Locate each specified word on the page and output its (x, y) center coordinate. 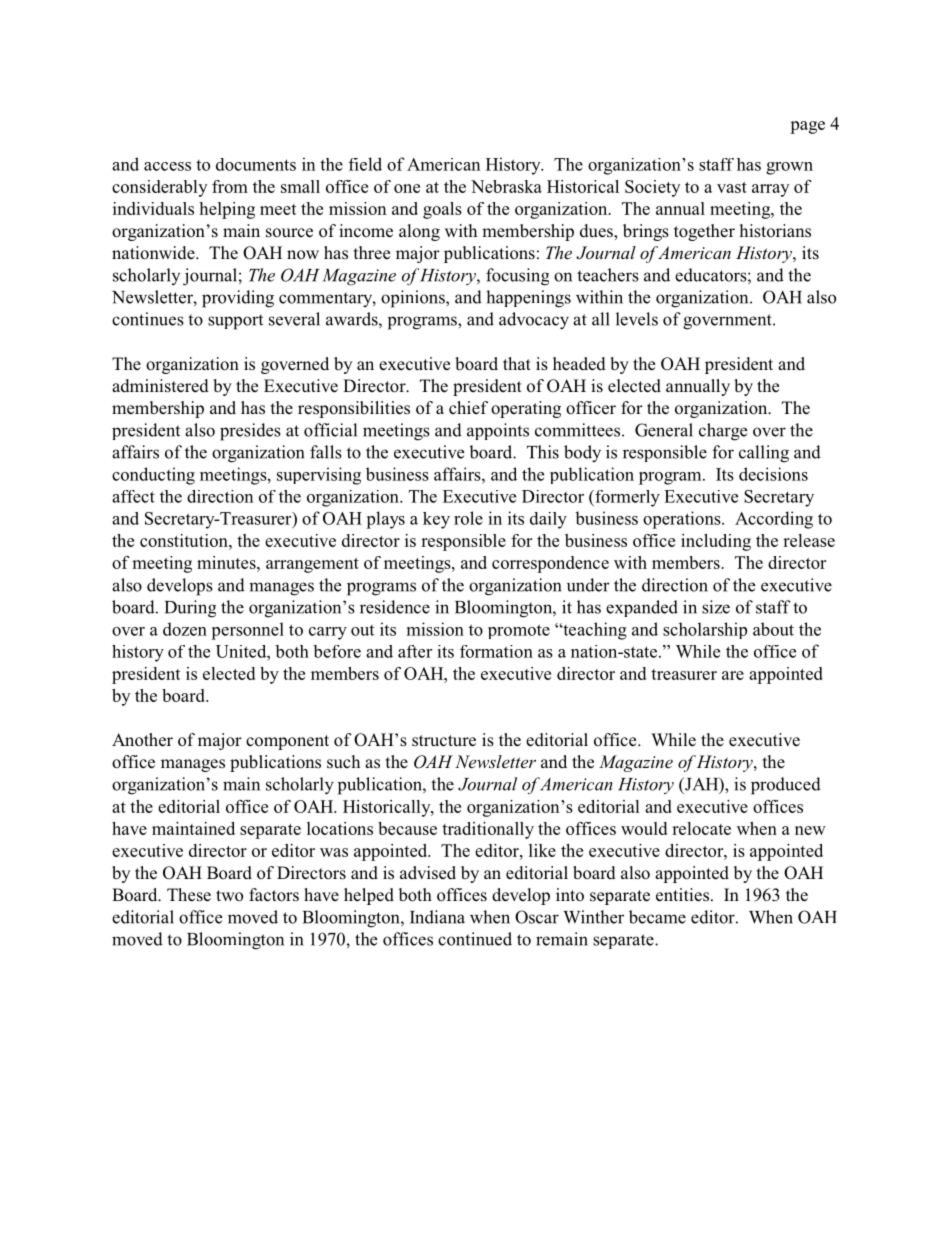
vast (732, 187)
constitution (185, 540)
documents (256, 164)
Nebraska (506, 186)
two (229, 896)
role (468, 518)
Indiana (437, 917)
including (716, 542)
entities (684, 895)
